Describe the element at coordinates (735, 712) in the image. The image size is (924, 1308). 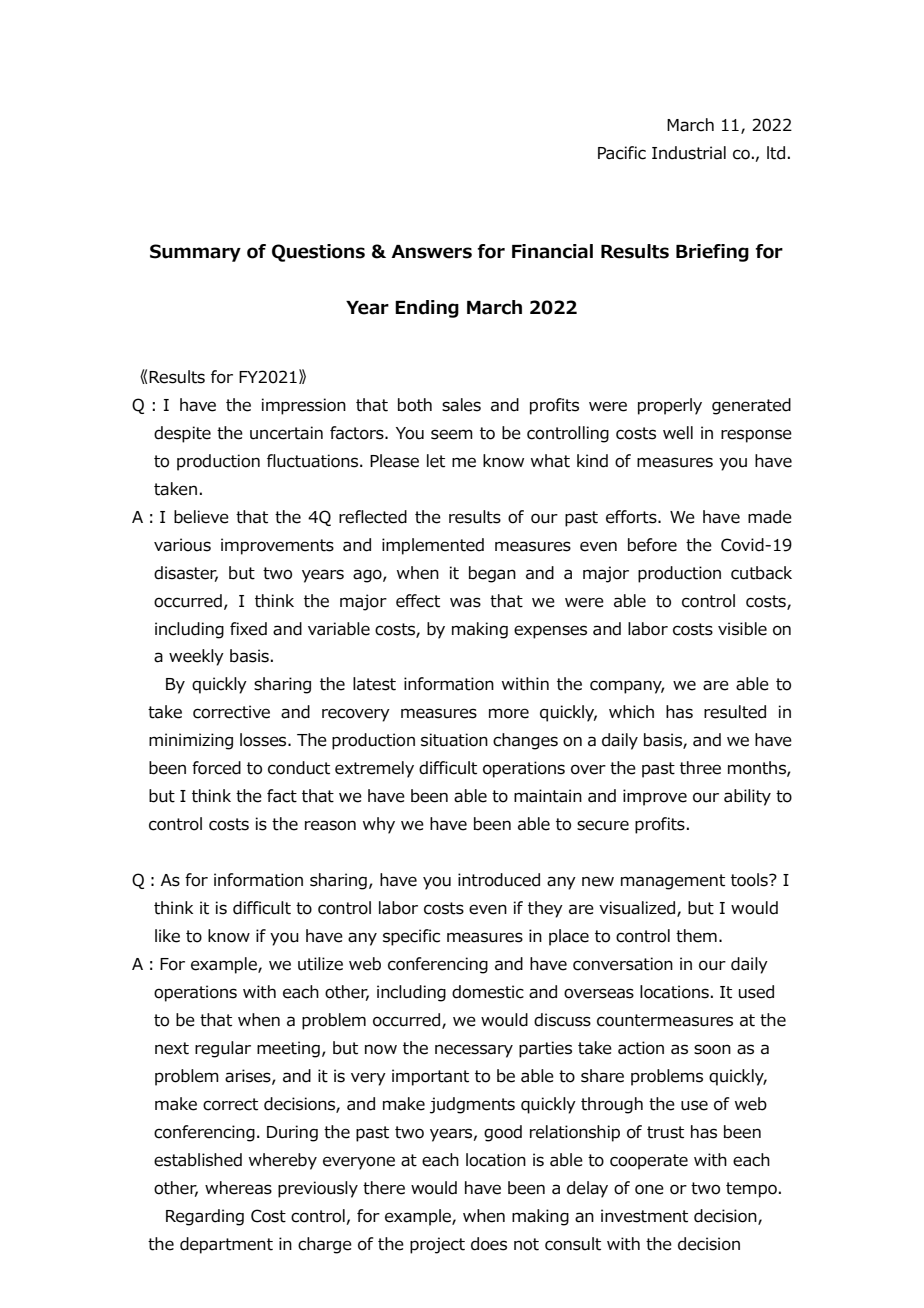
I see `resulted` at that location.
